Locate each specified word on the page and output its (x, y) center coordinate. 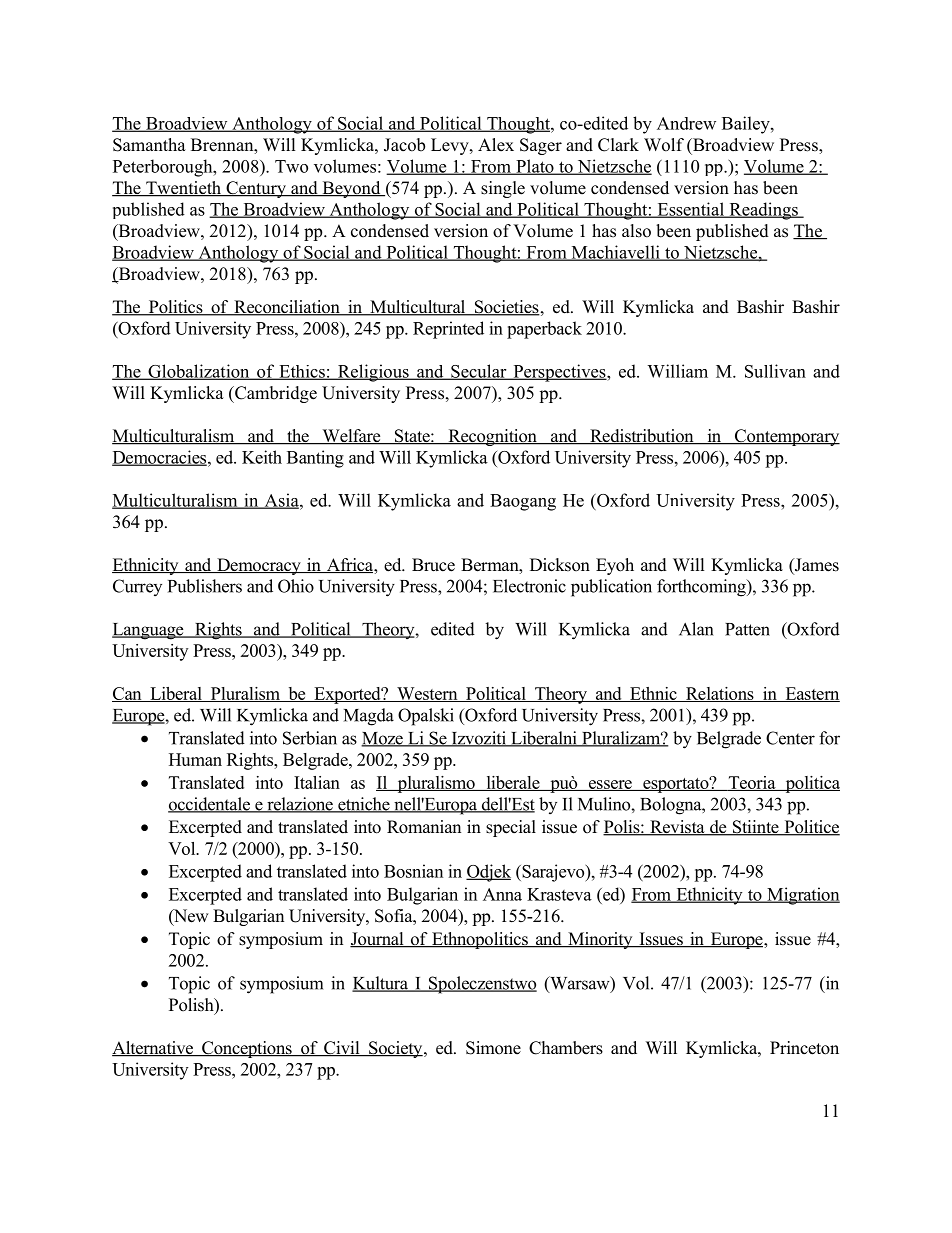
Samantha (149, 145)
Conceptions (247, 1049)
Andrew (686, 123)
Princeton (804, 1048)
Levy (451, 146)
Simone (493, 1048)
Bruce (433, 565)
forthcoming (702, 588)
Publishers (205, 586)
